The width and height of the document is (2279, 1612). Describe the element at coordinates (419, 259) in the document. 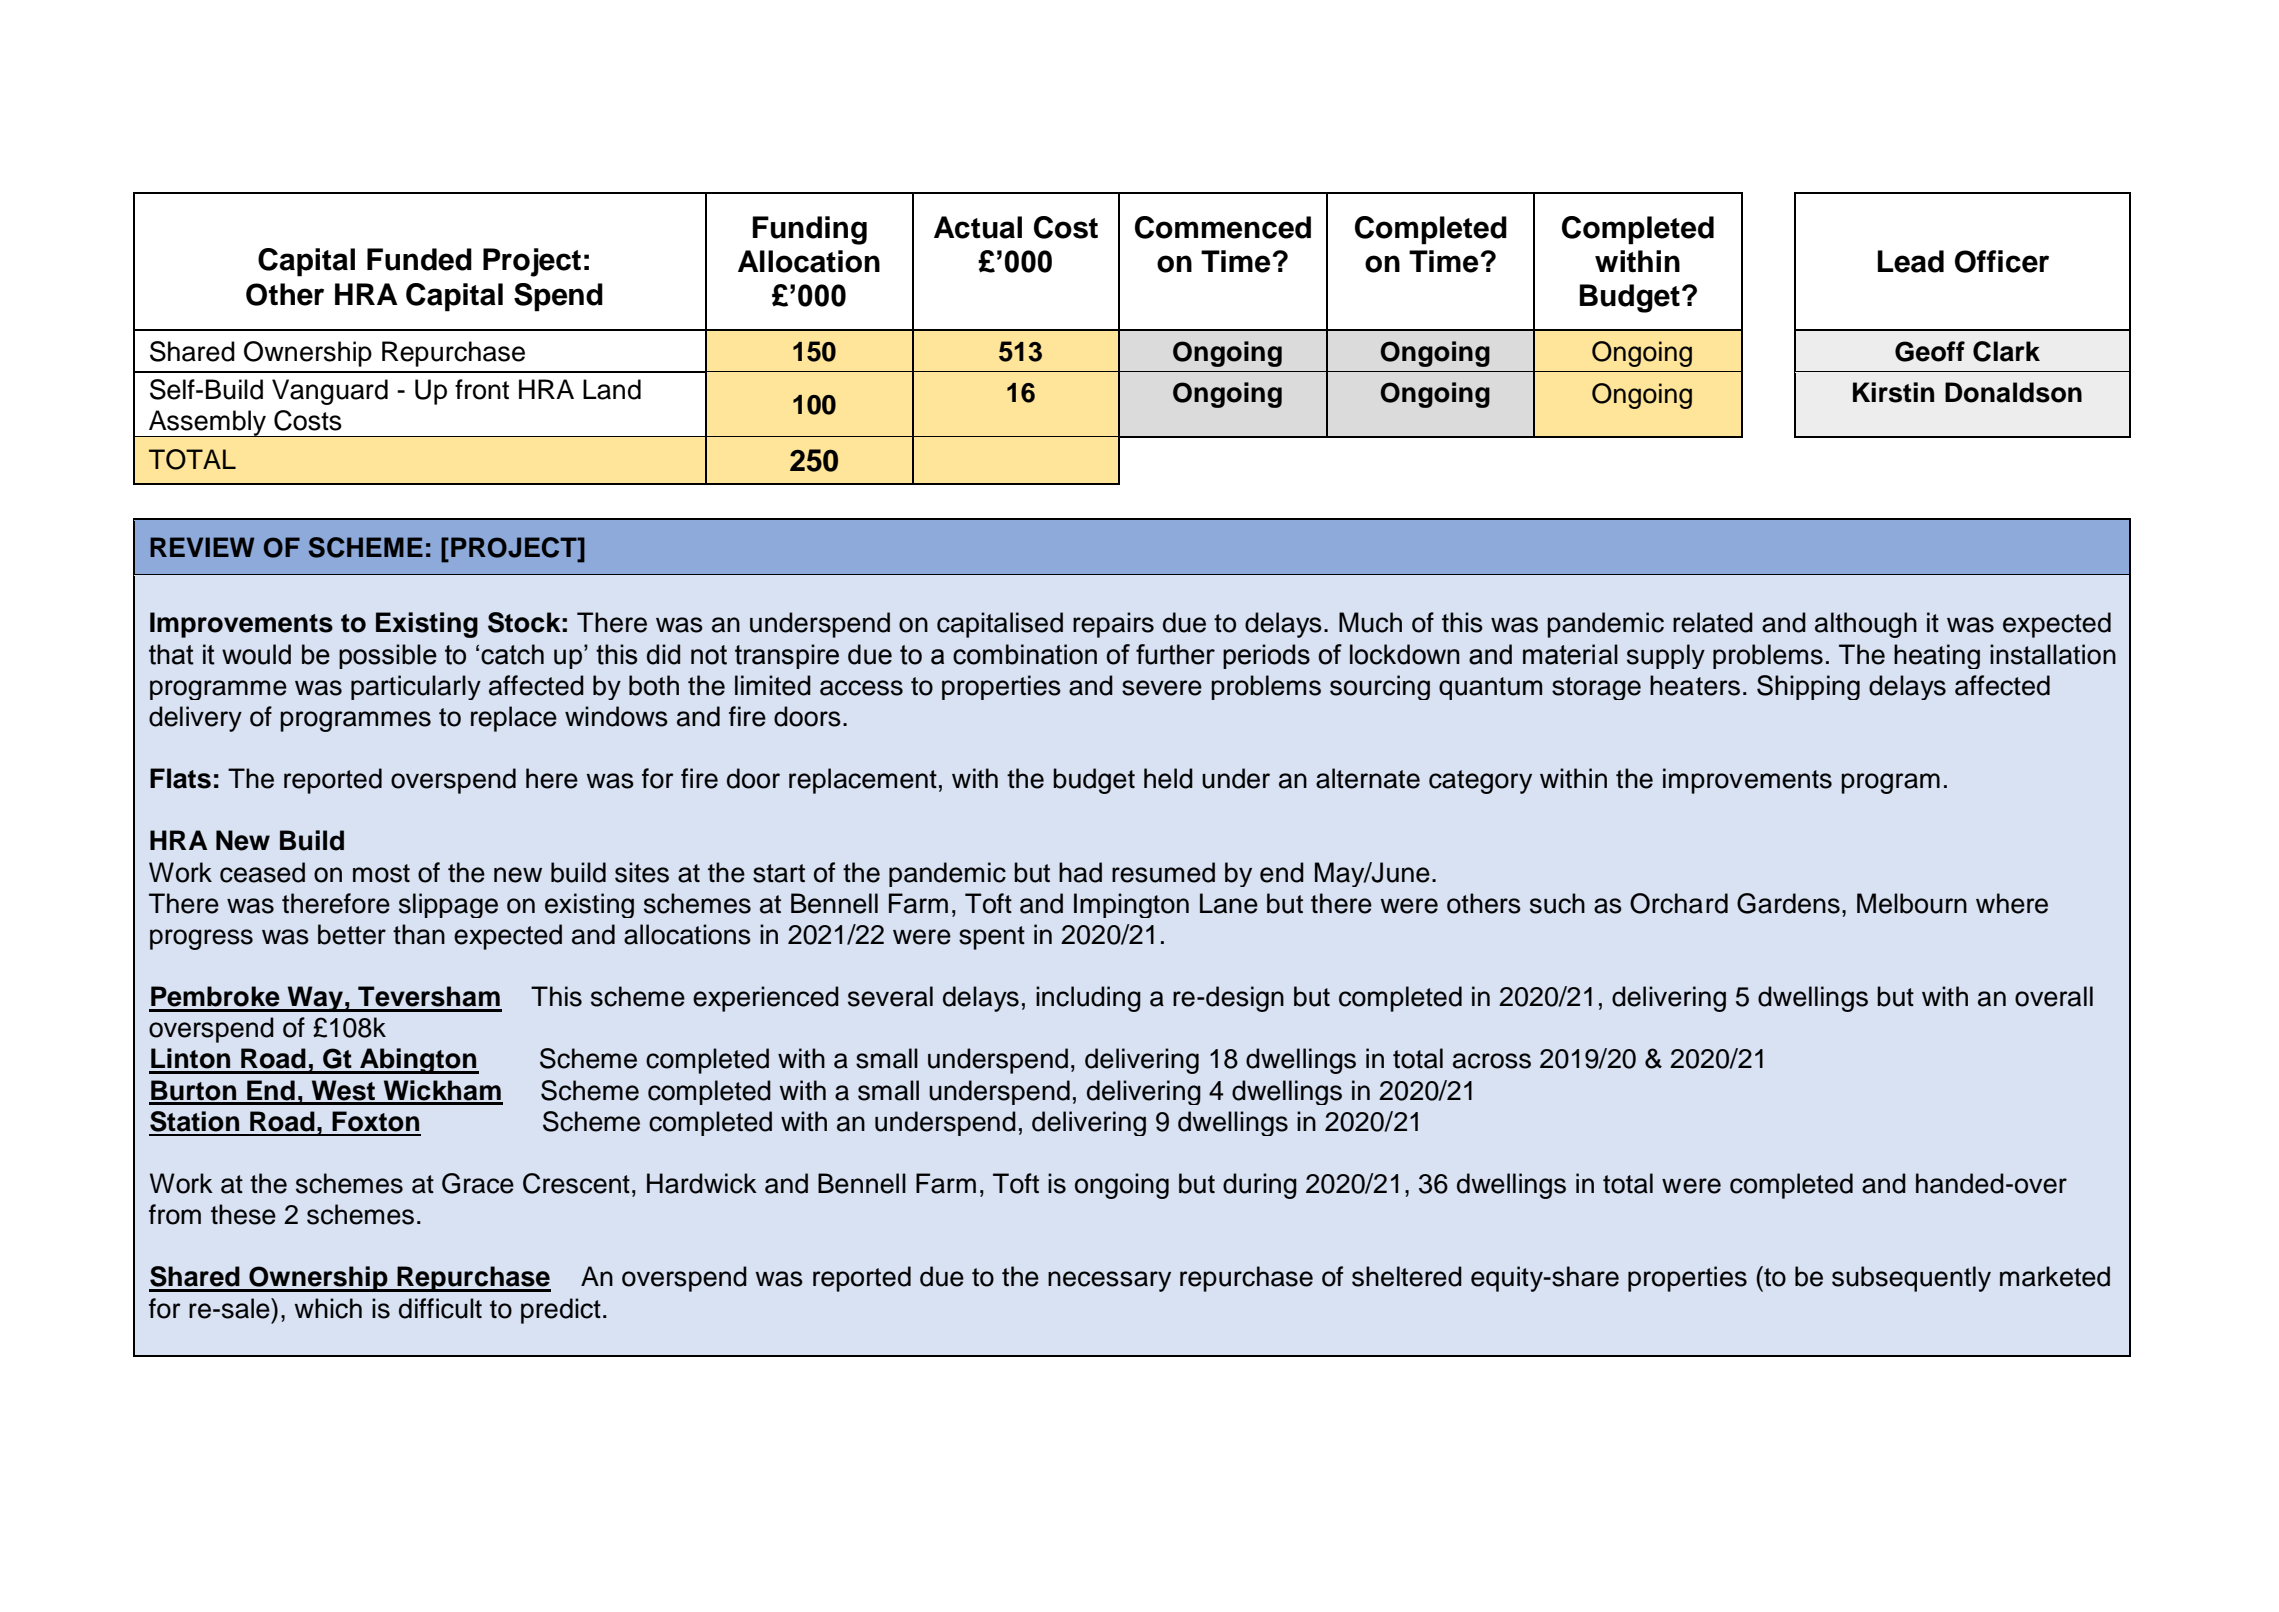

I see `Funded` at that location.
